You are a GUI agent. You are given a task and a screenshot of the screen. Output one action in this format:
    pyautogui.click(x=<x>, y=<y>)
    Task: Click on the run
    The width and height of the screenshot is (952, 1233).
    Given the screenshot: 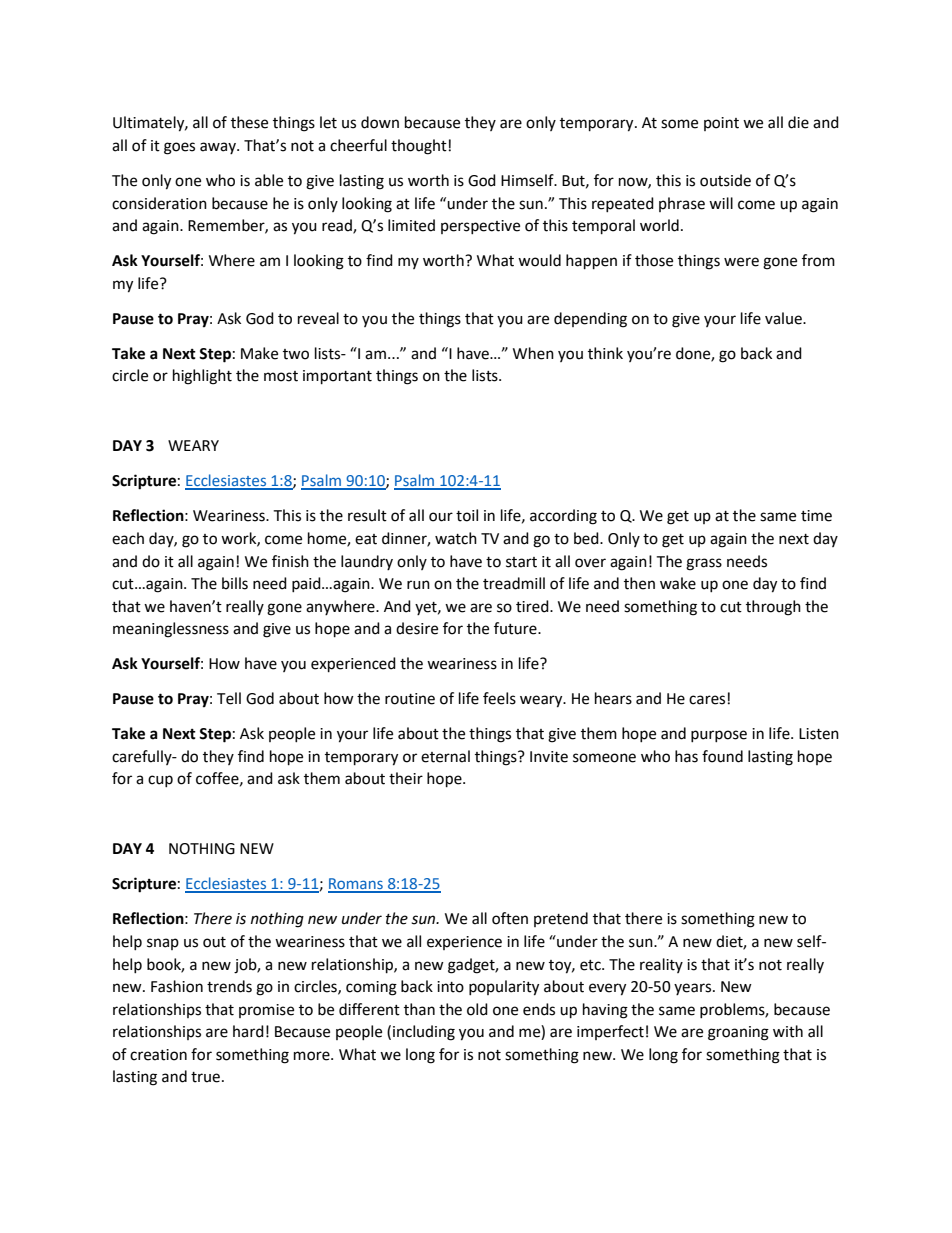 What is the action you would take?
    pyautogui.click(x=418, y=585)
